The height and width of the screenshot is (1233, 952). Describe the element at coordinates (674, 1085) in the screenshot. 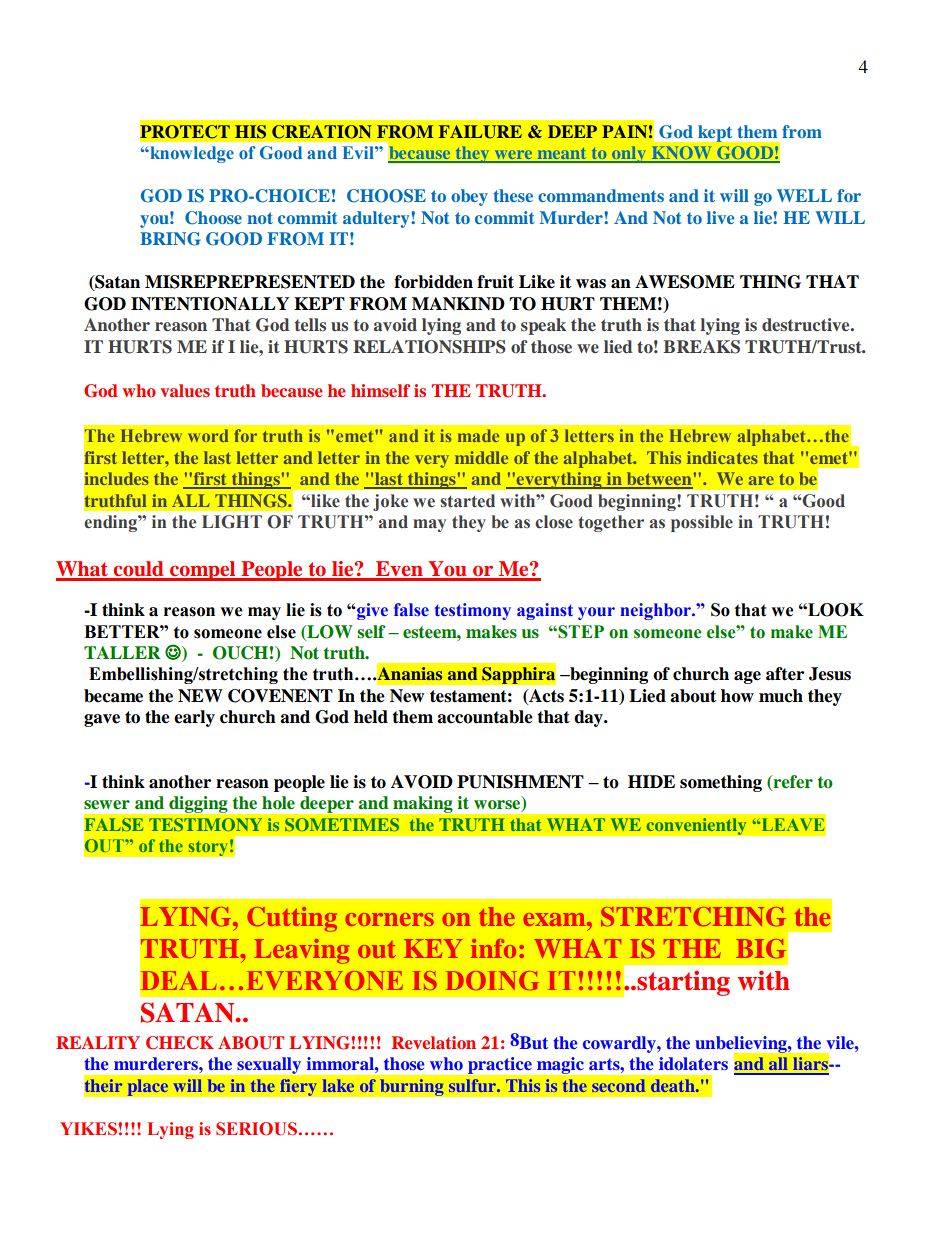

I see `death` at that location.
